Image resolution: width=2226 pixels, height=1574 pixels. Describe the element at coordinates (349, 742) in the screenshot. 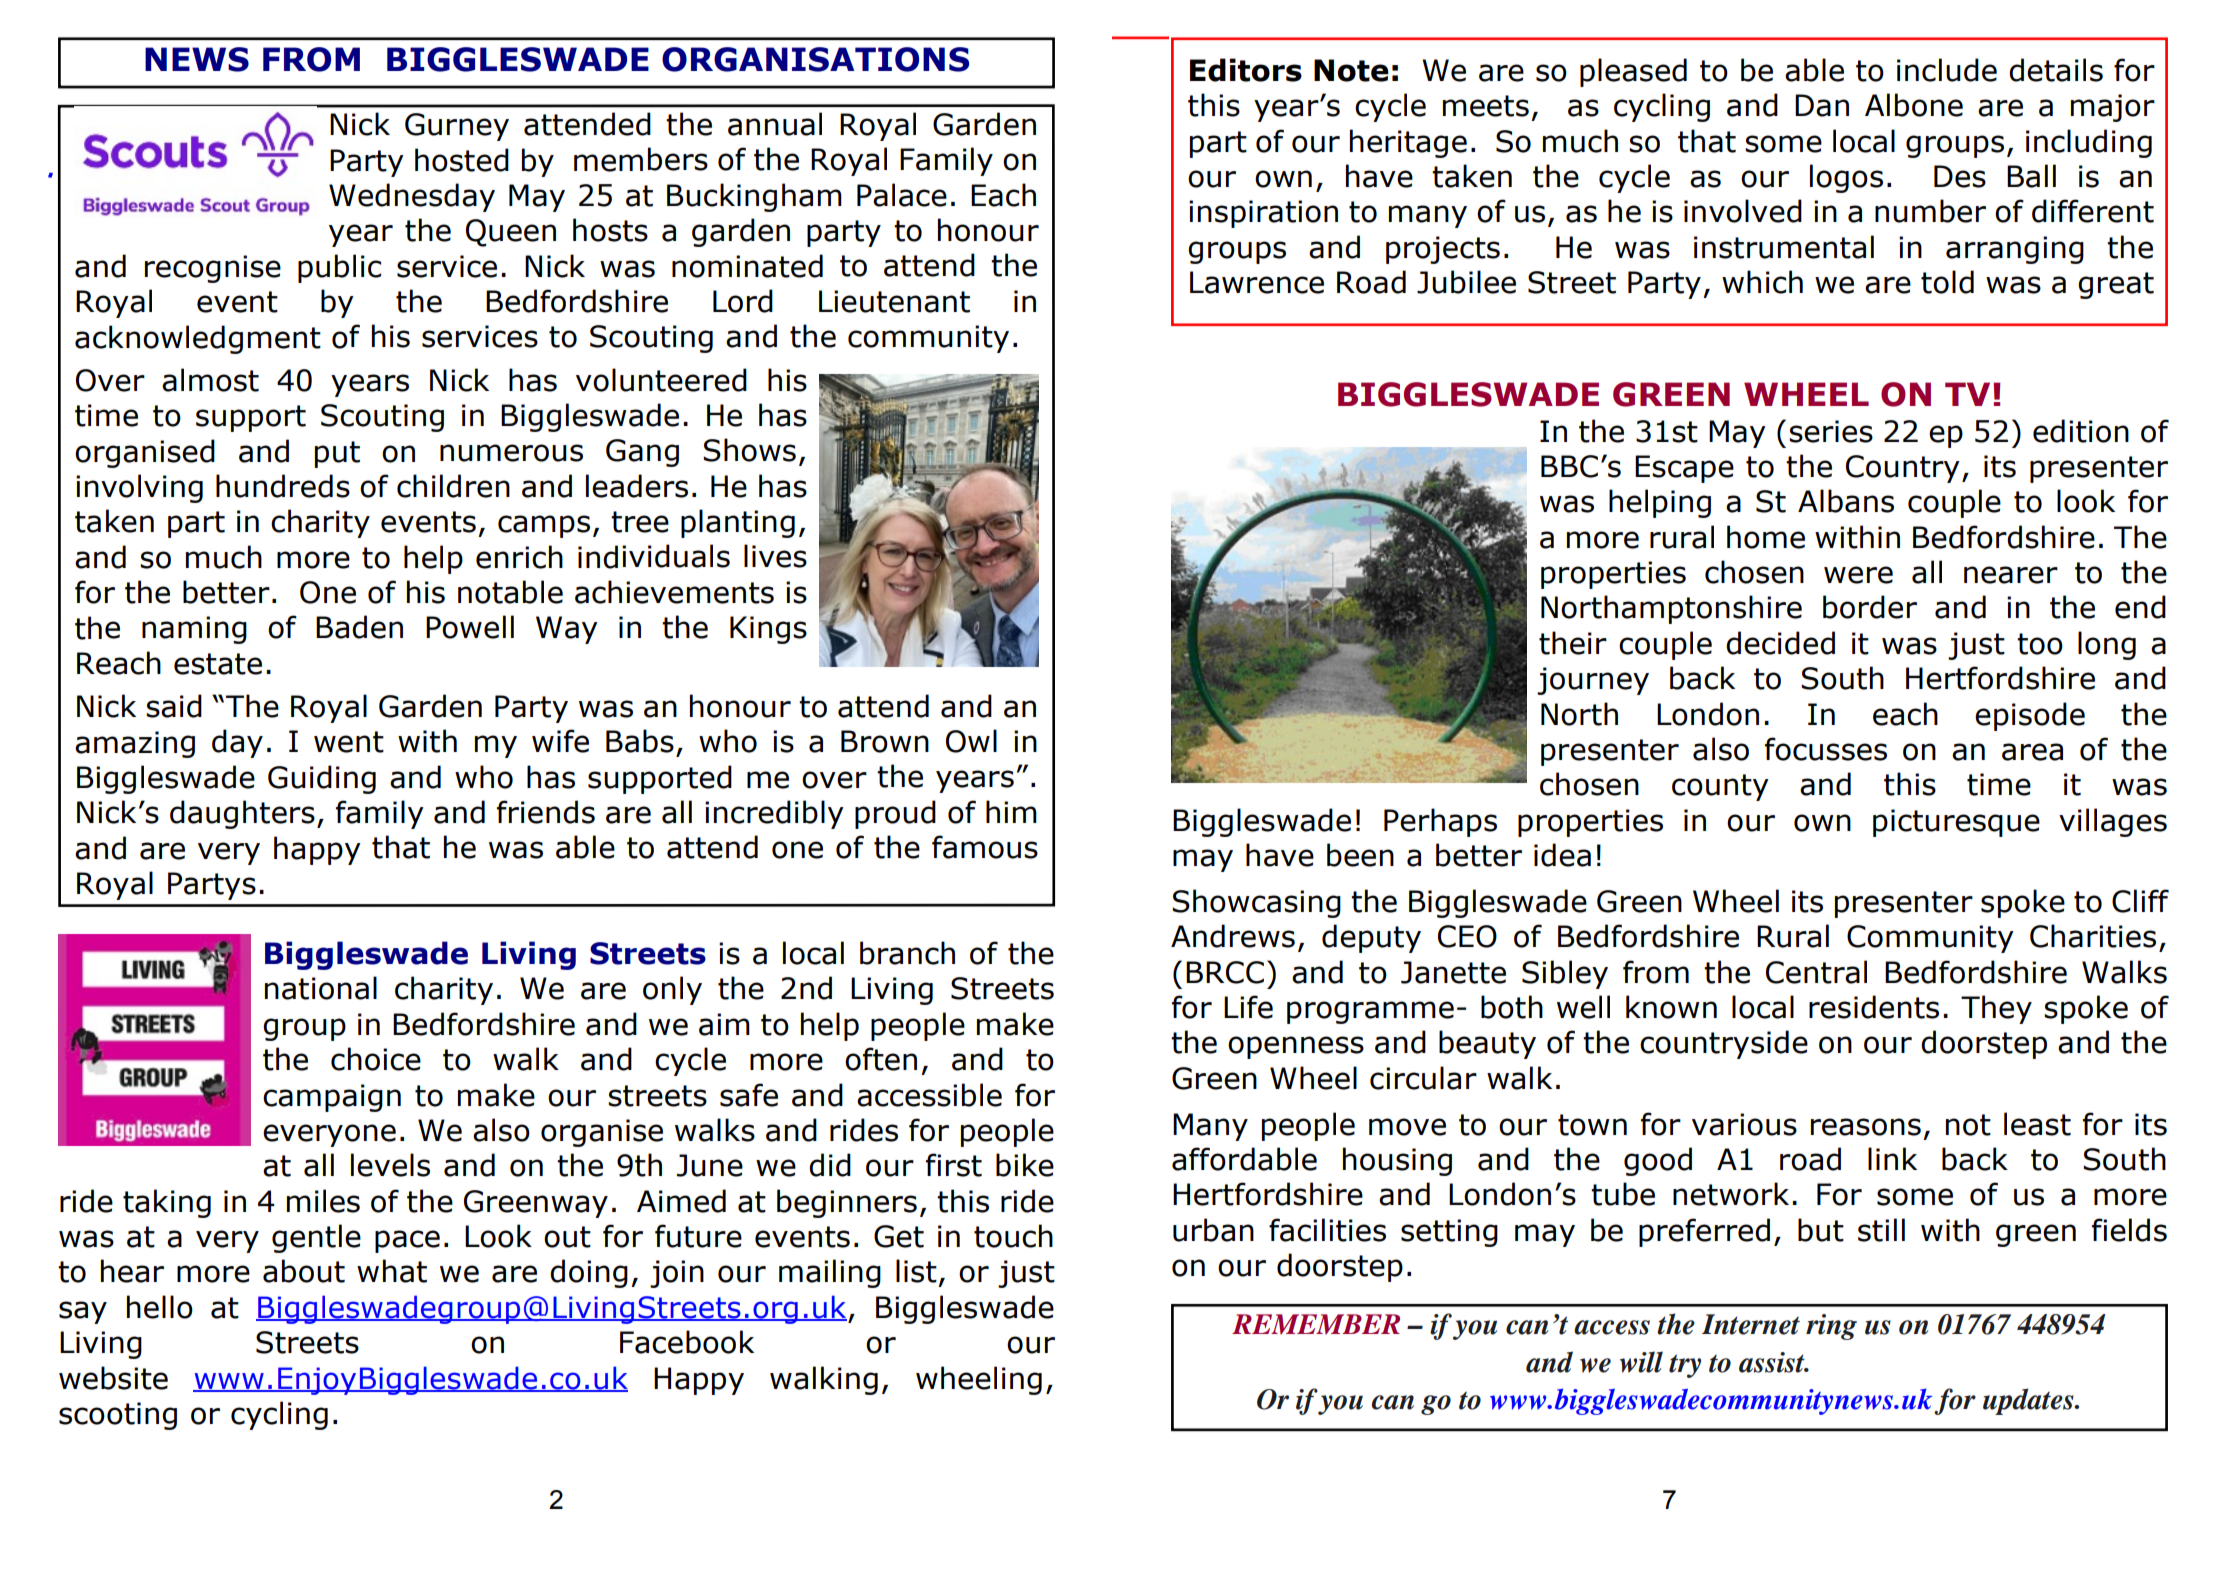

I see `went` at that location.
